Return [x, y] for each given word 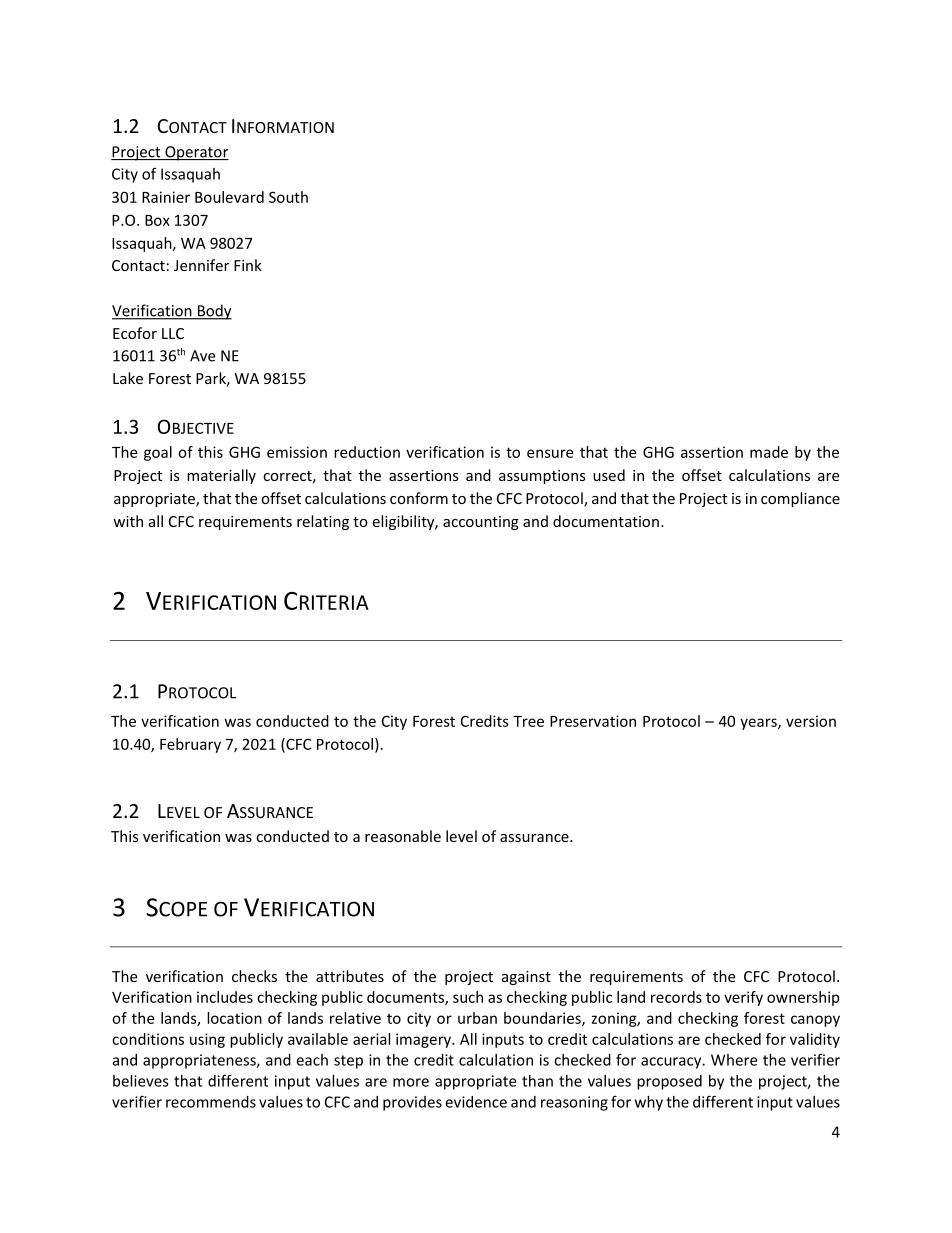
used [609, 475]
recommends [211, 1102]
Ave [202, 356]
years [759, 724]
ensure [550, 453]
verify [743, 998]
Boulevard [229, 197]
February [190, 745]
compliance [800, 499]
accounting [481, 523]
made [769, 452]
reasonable [403, 836]
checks [254, 976]
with [128, 521]
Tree [528, 721]
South [288, 197]
